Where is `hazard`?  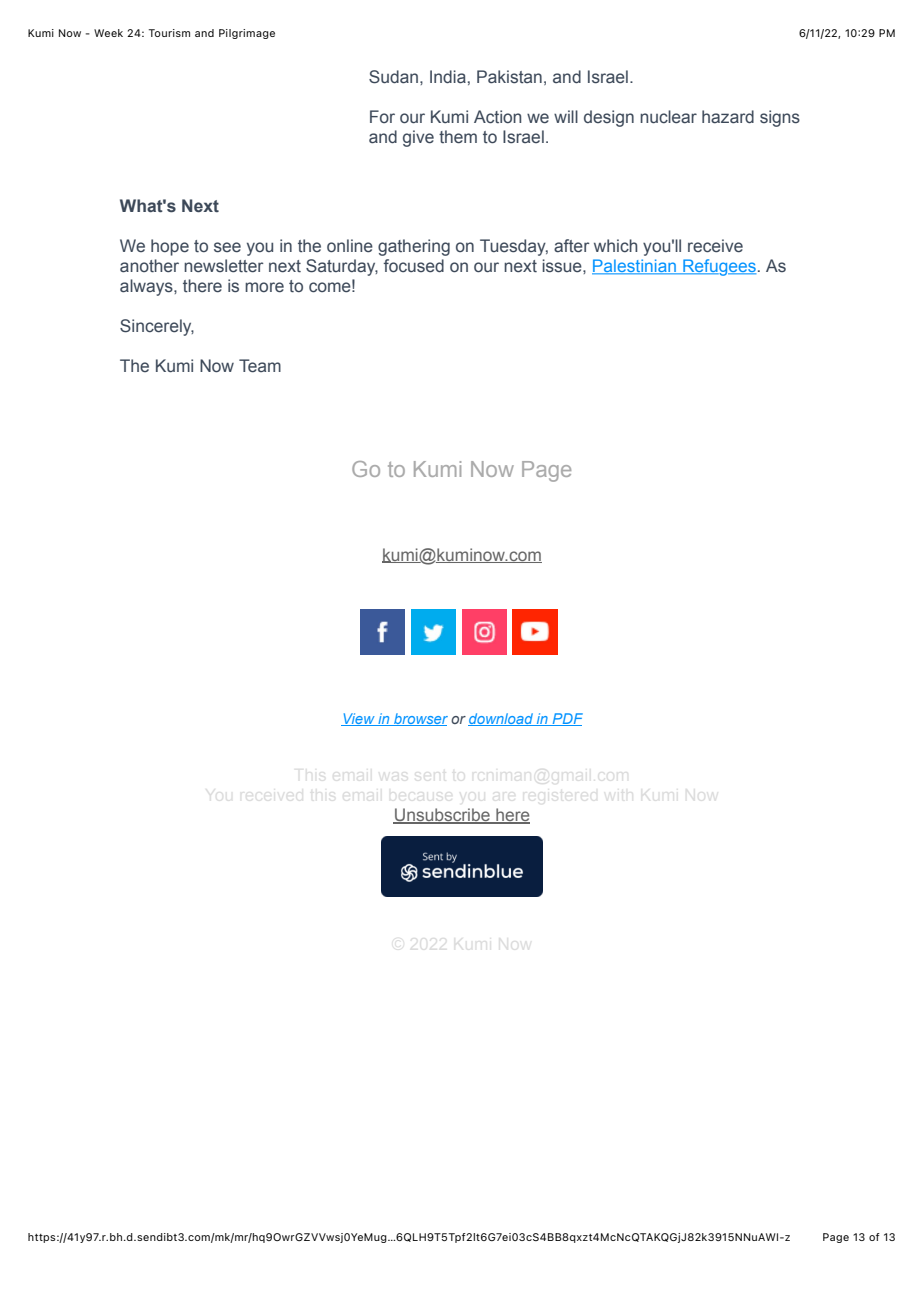
hazard is located at coordinates (728, 117).
